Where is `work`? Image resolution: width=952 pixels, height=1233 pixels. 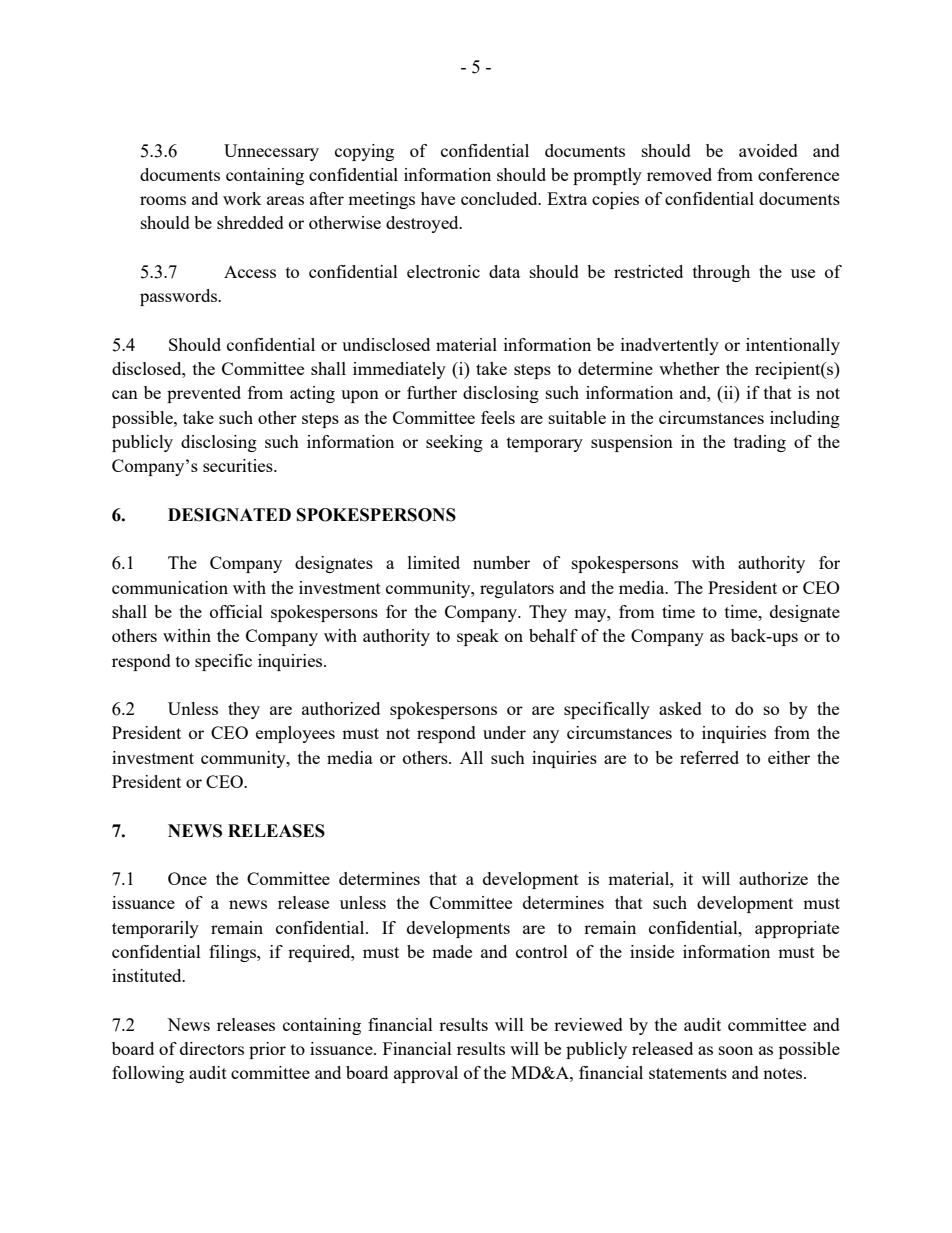 work is located at coordinates (242, 198).
